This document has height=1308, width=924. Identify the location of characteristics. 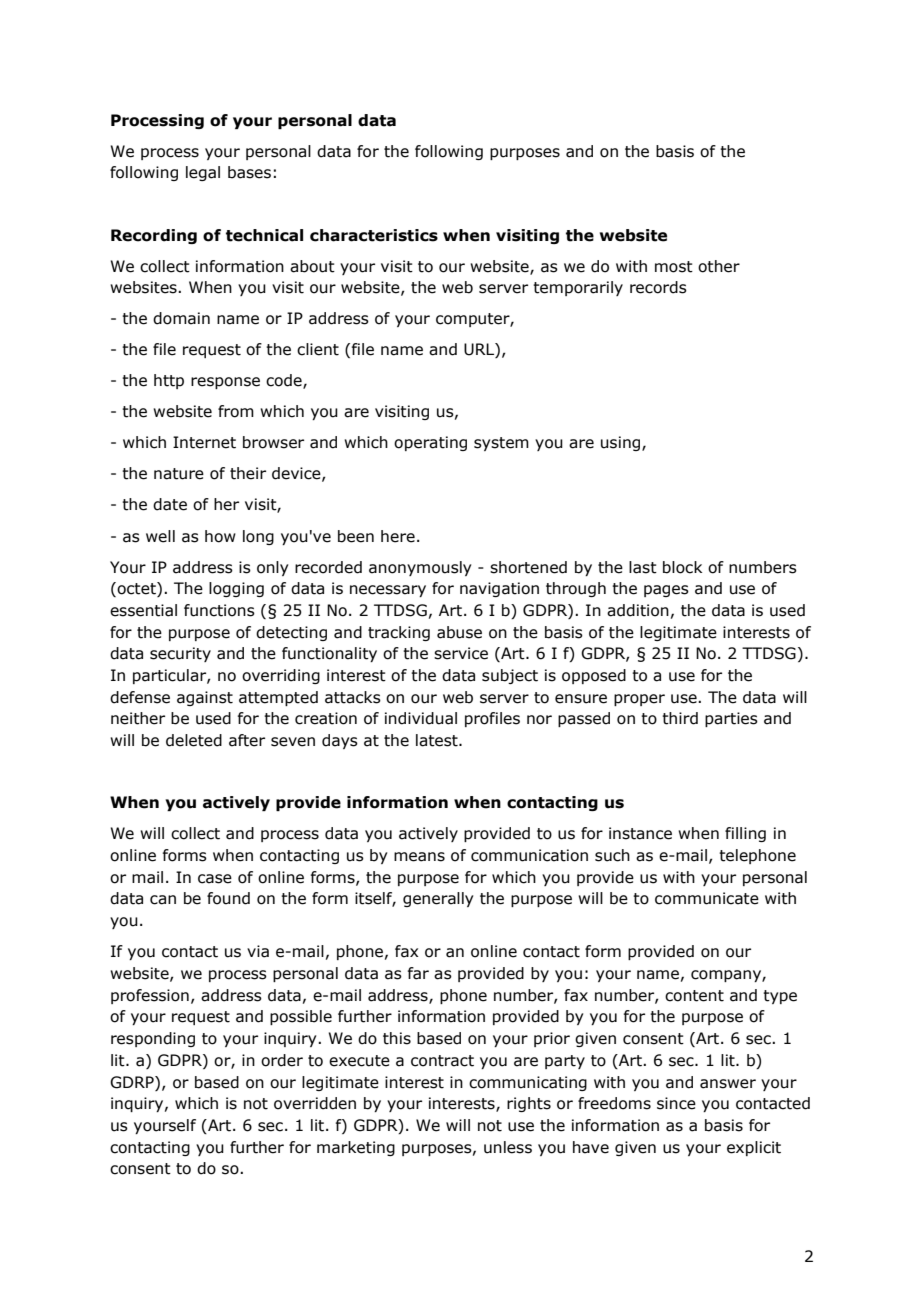
(374, 235).
